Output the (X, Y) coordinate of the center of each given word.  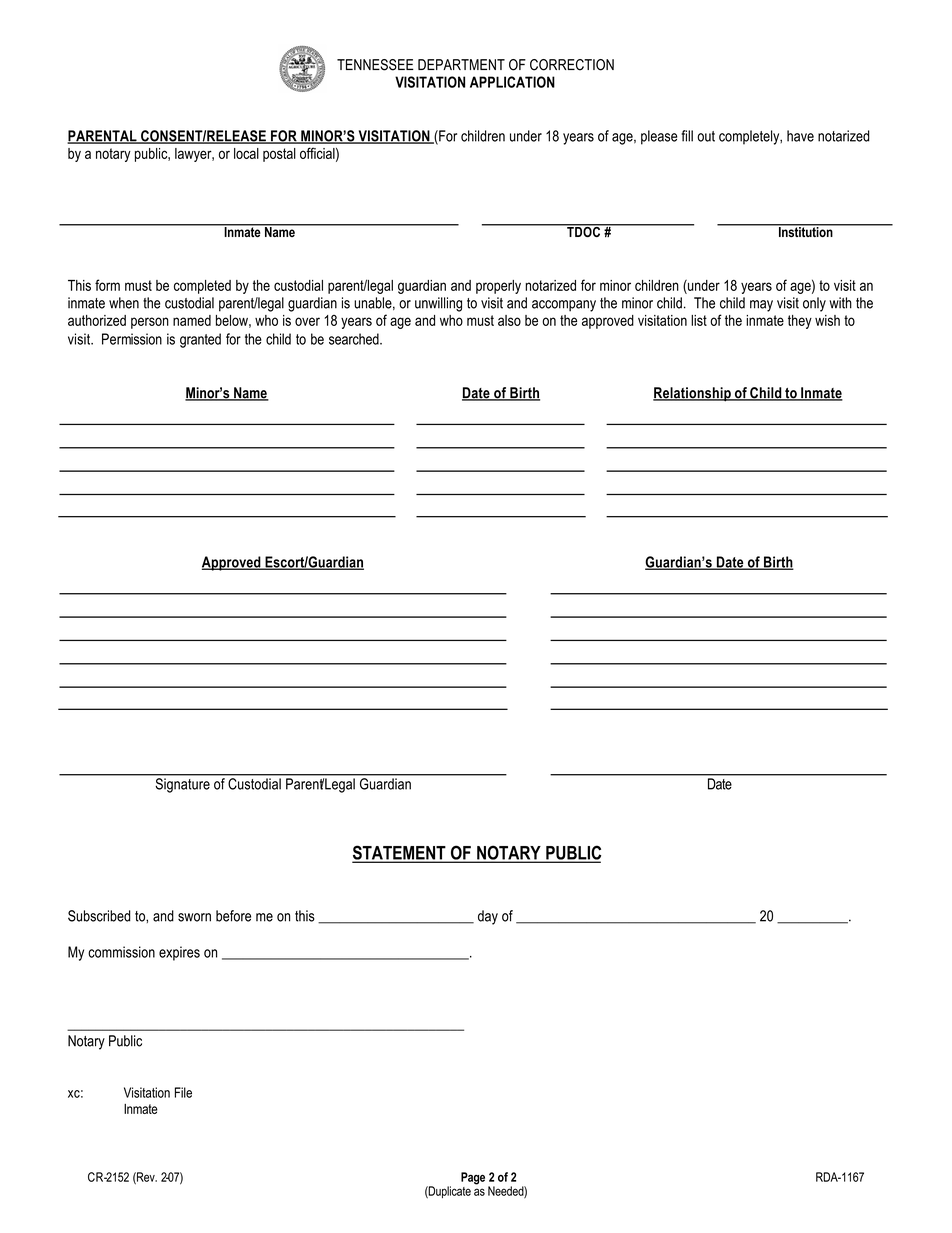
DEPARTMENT (461, 64)
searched (355, 339)
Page (473, 1178)
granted (200, 340)
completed (202, 287)
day (488, 917)
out (706, 136)
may (761, 306)
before (233, 916)
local (246, 153)
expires (179, 953)
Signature (183, 785)
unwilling (438, 304)
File (183, 1092)
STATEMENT (400, 853)
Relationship (693, 394)
